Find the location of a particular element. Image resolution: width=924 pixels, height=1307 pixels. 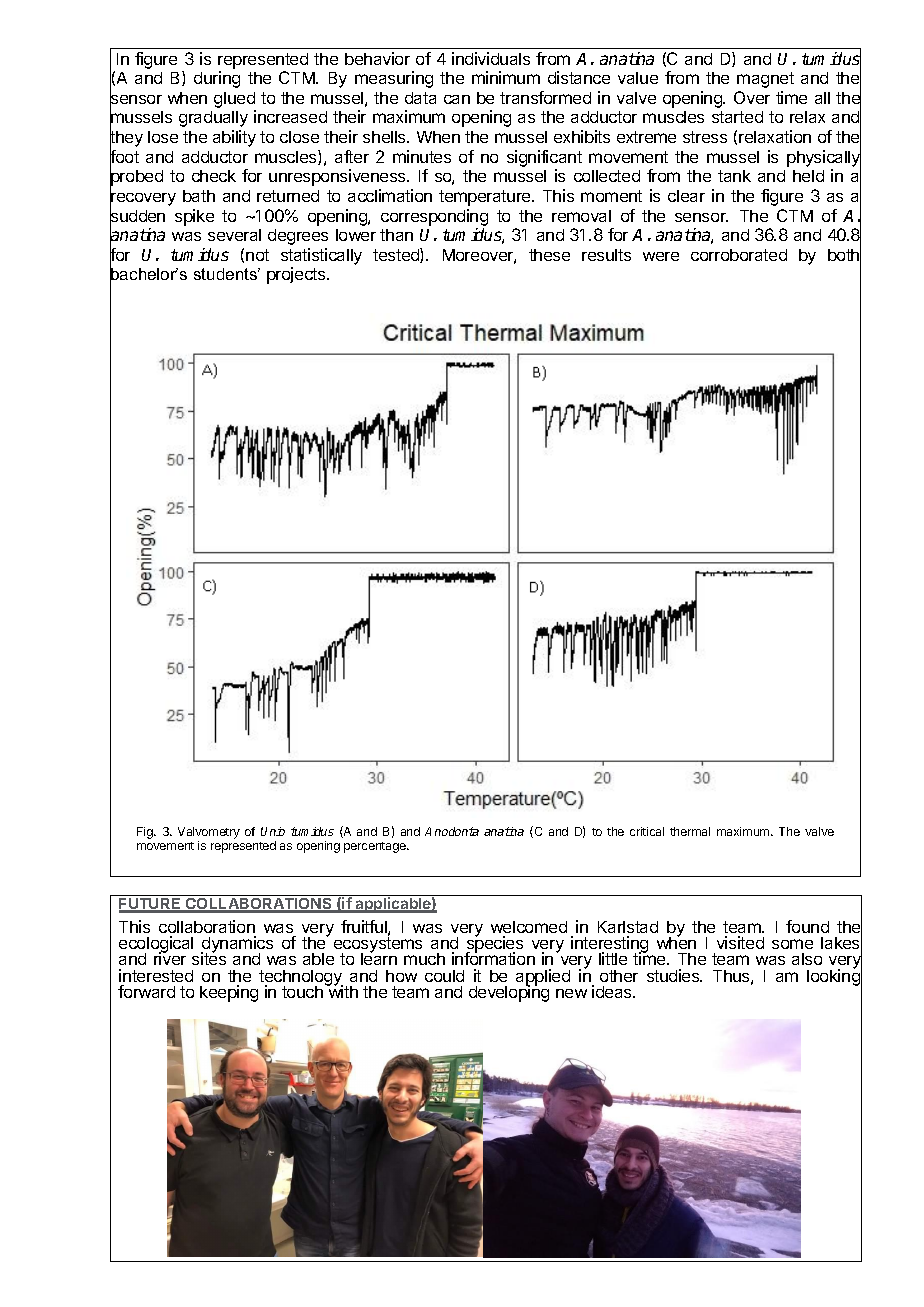

visited is located at coordinates (740, 942).
